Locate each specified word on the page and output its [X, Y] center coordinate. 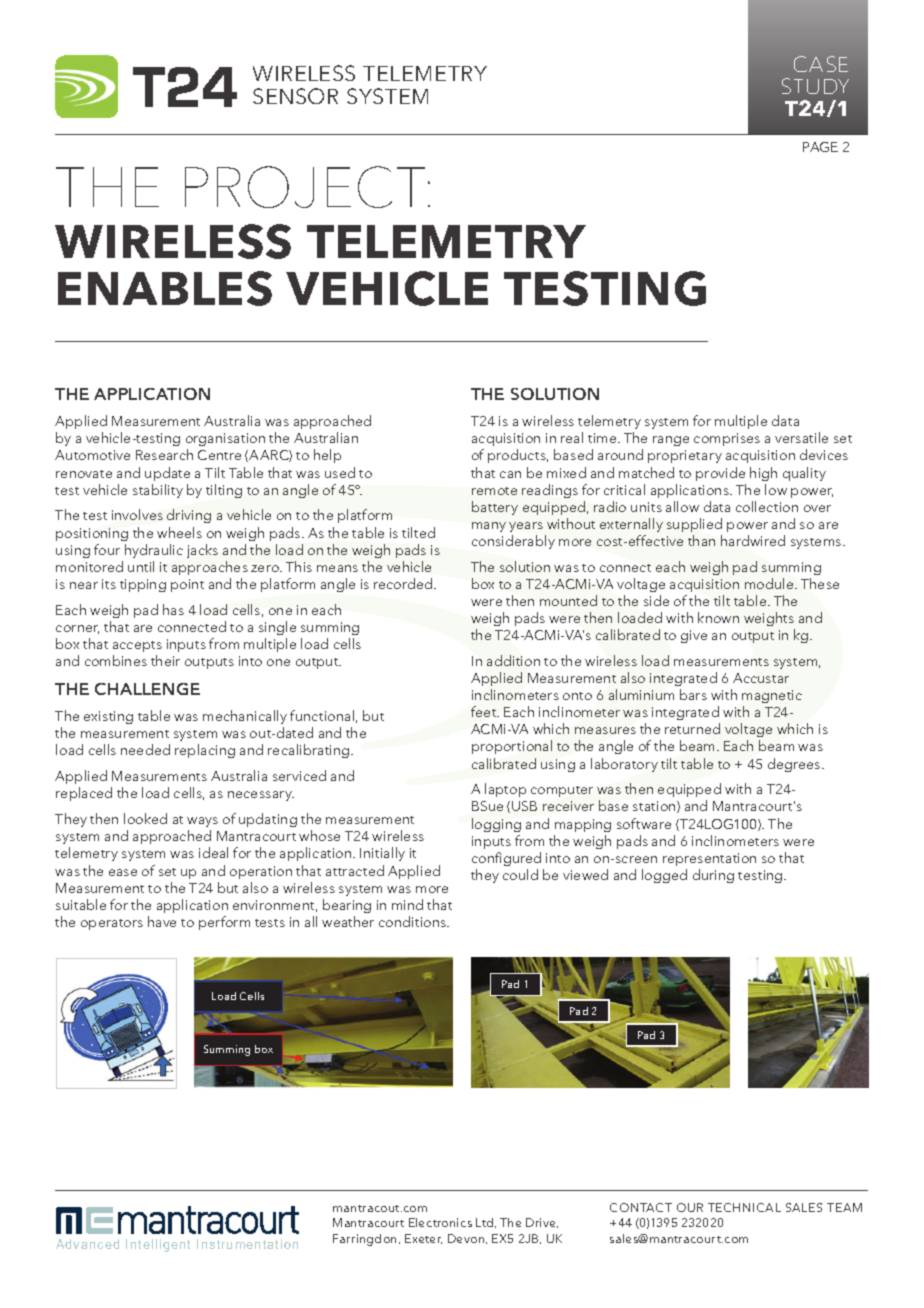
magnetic [772, 696]
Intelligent [158, 1245]
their [165, 660]
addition [513, 660]
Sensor [295, 96]
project [305, 187]
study [815, 86]
